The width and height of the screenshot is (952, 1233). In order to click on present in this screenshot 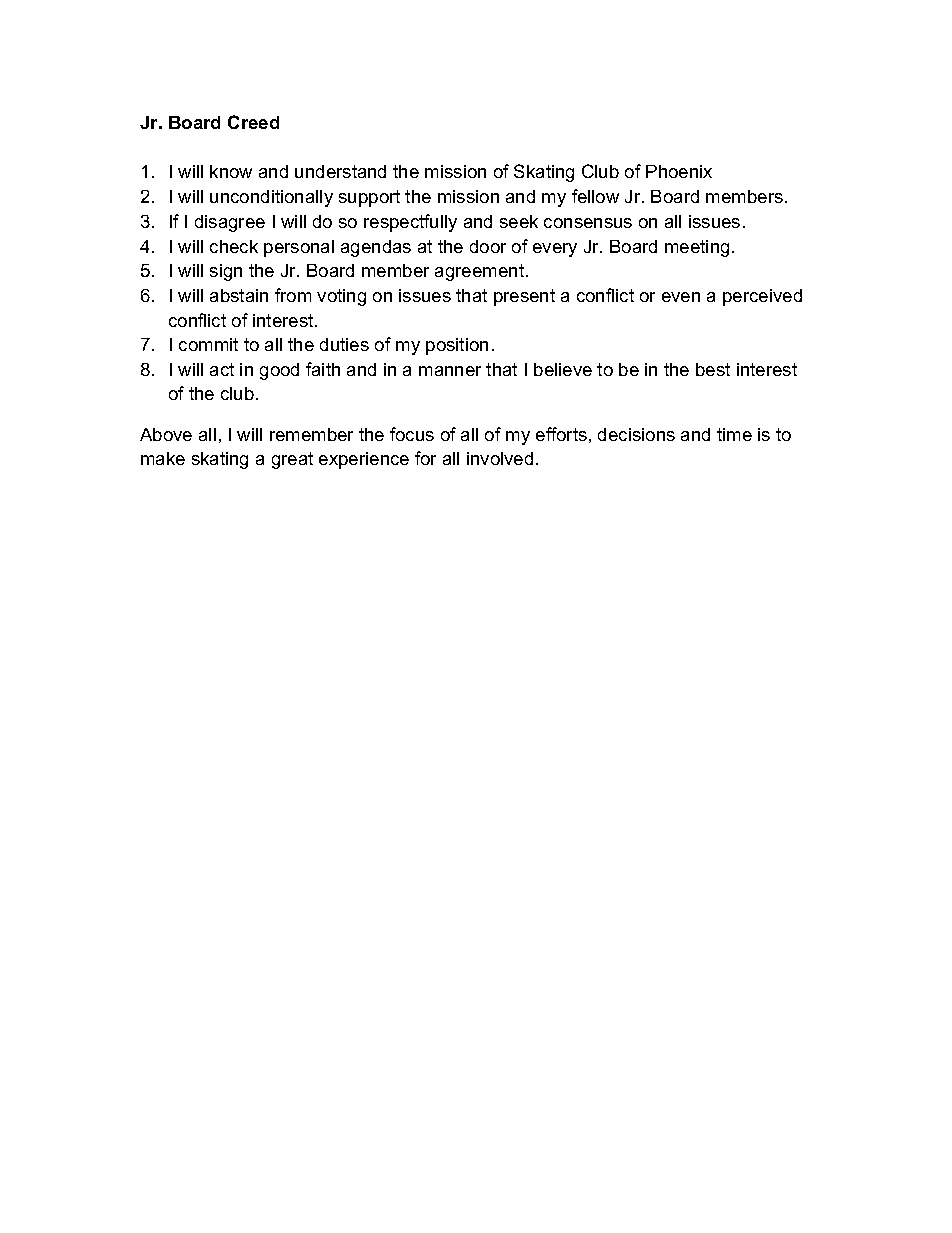, I will do `click(524, 297)`.
